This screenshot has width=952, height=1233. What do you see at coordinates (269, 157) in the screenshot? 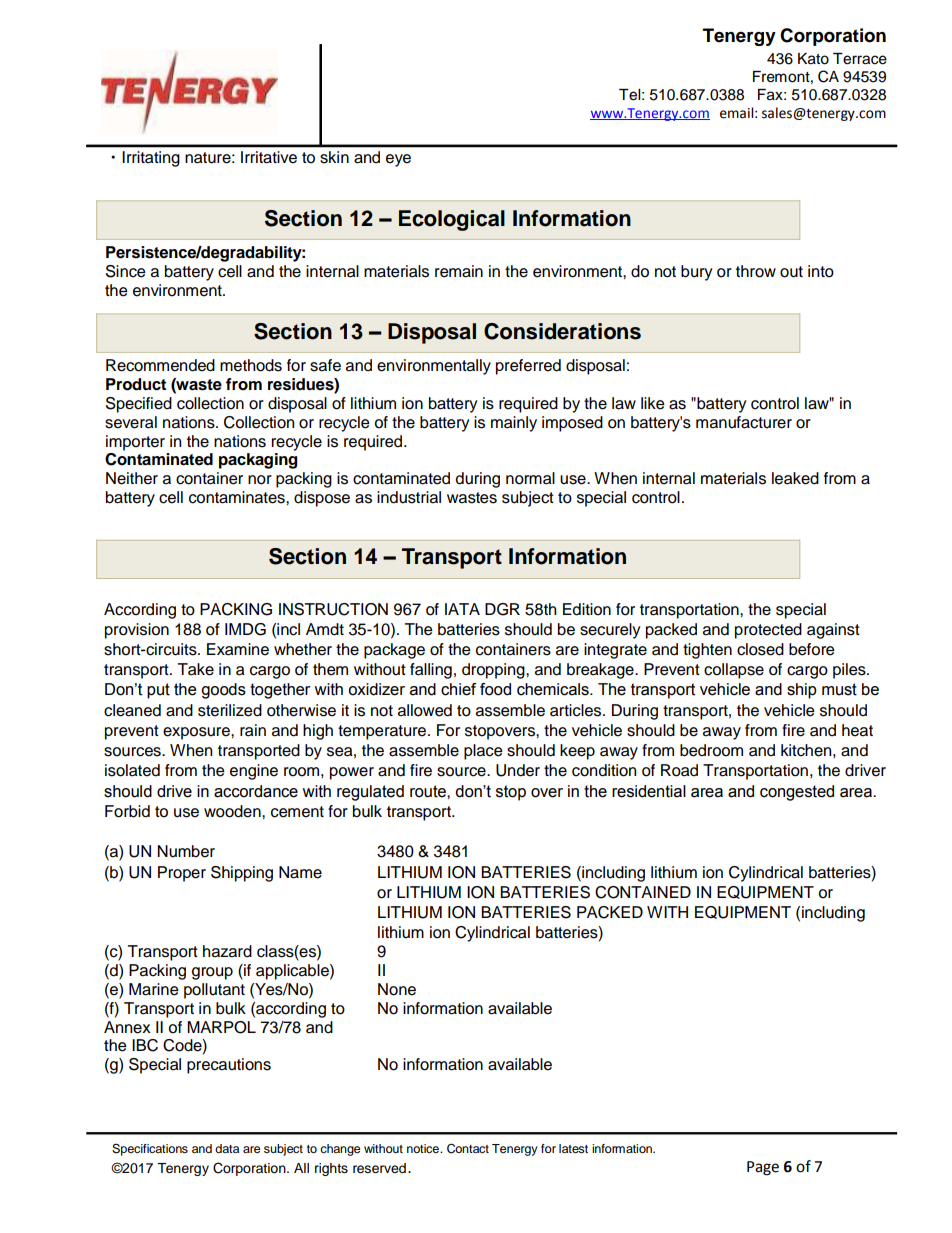
I see `Irritative` at bounding box center [269, 157].
